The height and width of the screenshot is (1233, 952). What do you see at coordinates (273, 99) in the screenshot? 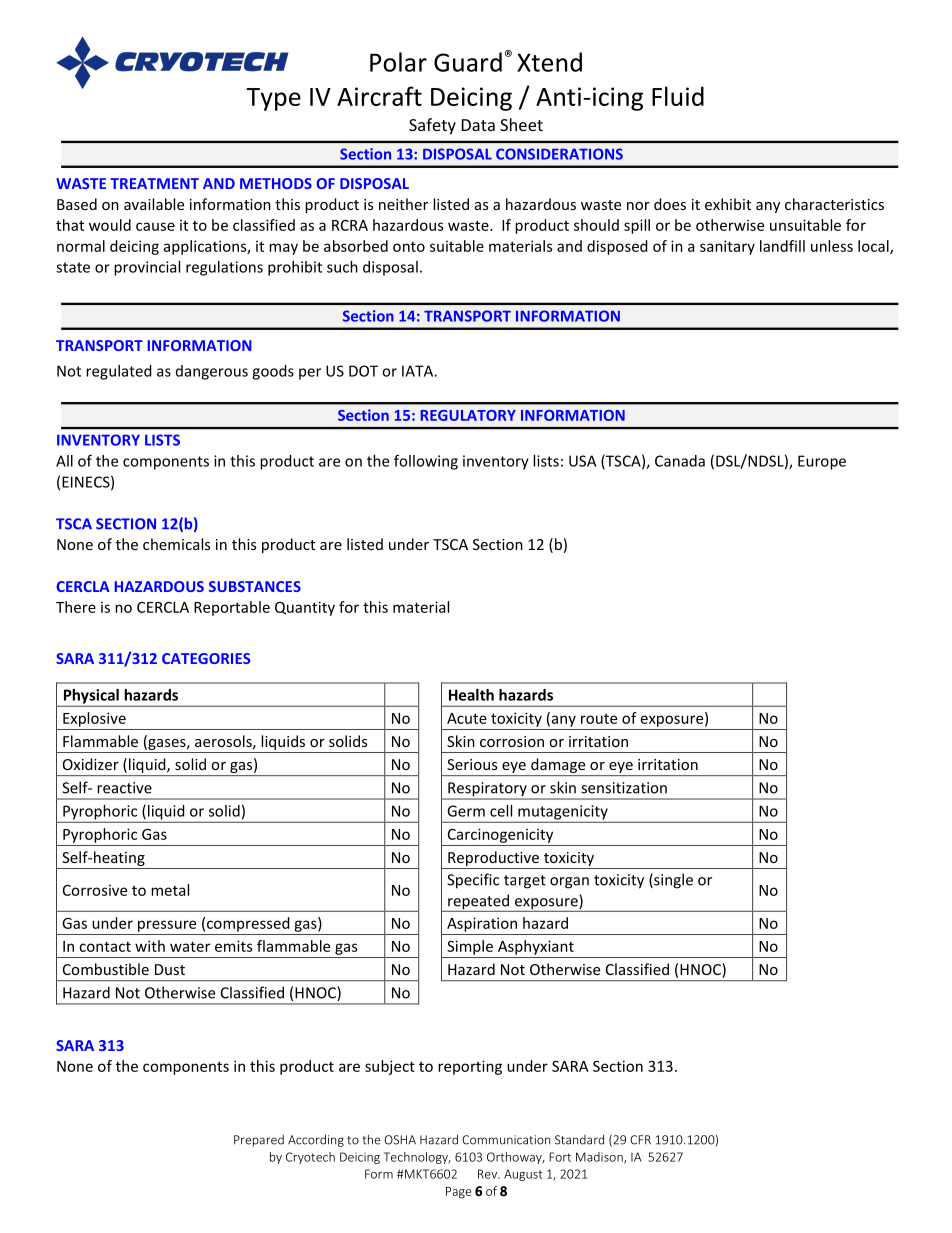
I see `Type` at bounding box center [273, 99].
